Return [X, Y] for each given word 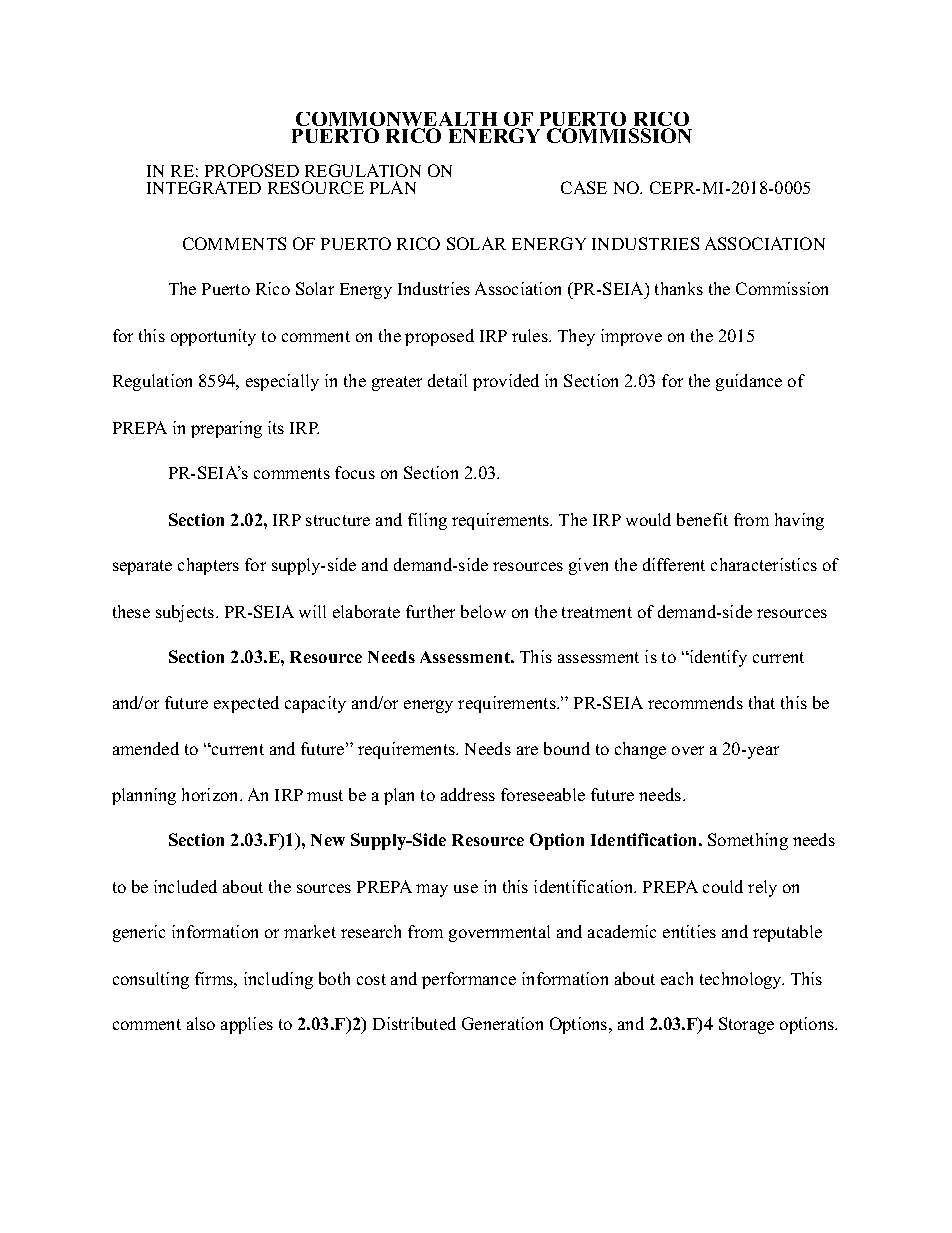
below [483, 611]
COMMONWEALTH [396, 120]
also [201, 1023]
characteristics [764, 564]
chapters [208, 566]
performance [469, 980]
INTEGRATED [204, 187]
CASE [584, 187]
